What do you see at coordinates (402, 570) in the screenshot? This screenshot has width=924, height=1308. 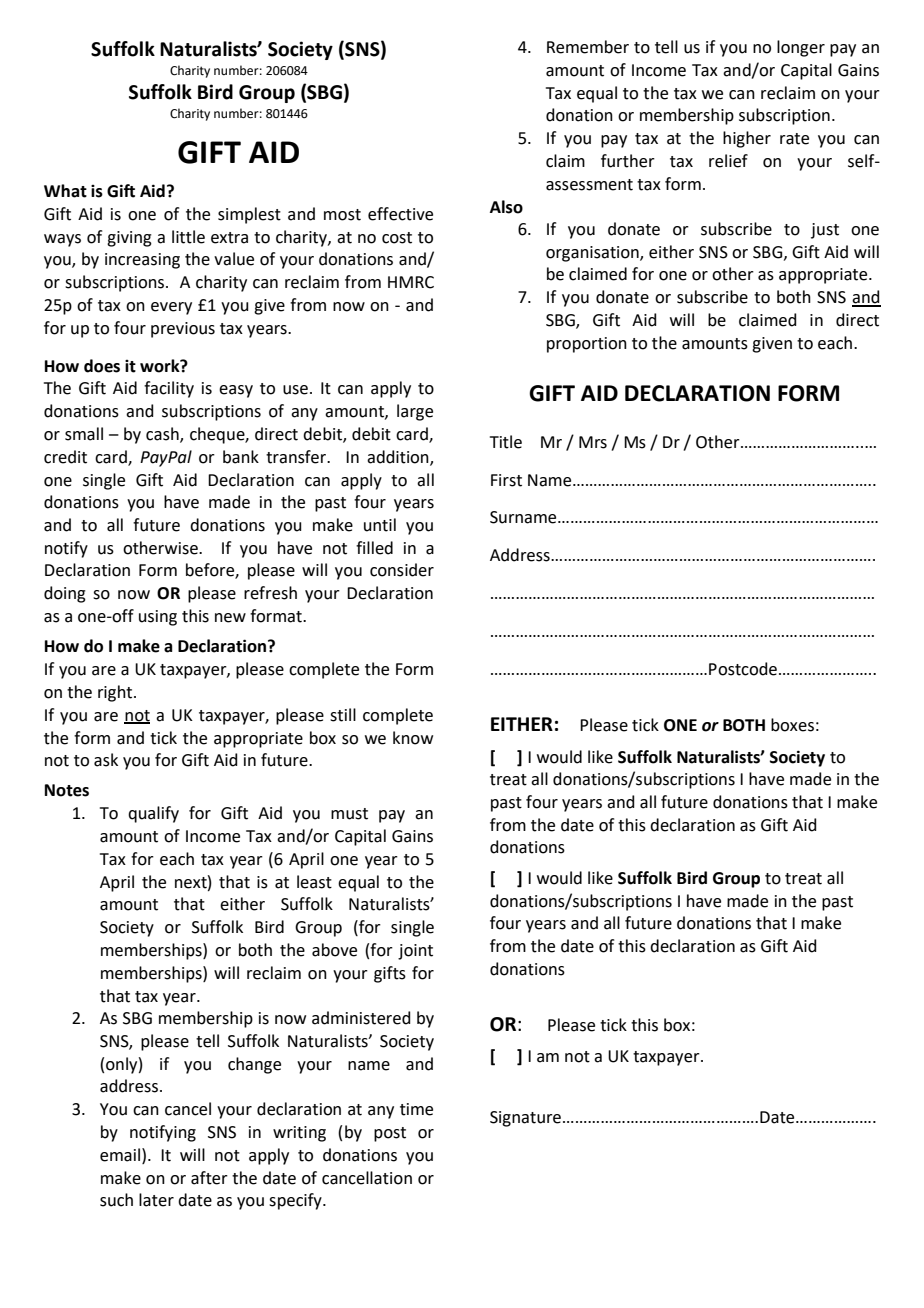 I see `consider` at bounding box center [402, 570].
